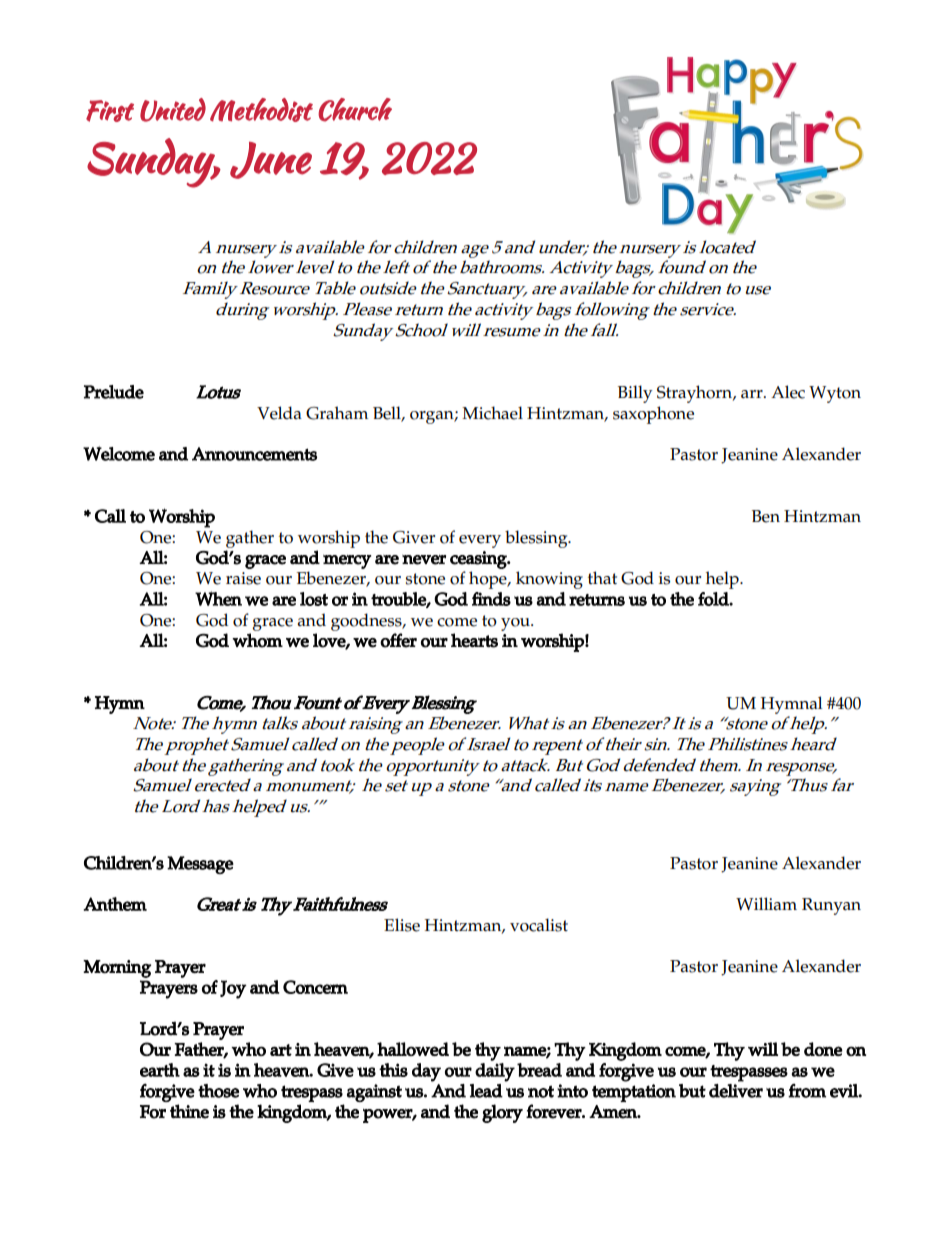  Describe the element at coordinates (736, 1091) in the screenshot. I see `deliver` at that location.
